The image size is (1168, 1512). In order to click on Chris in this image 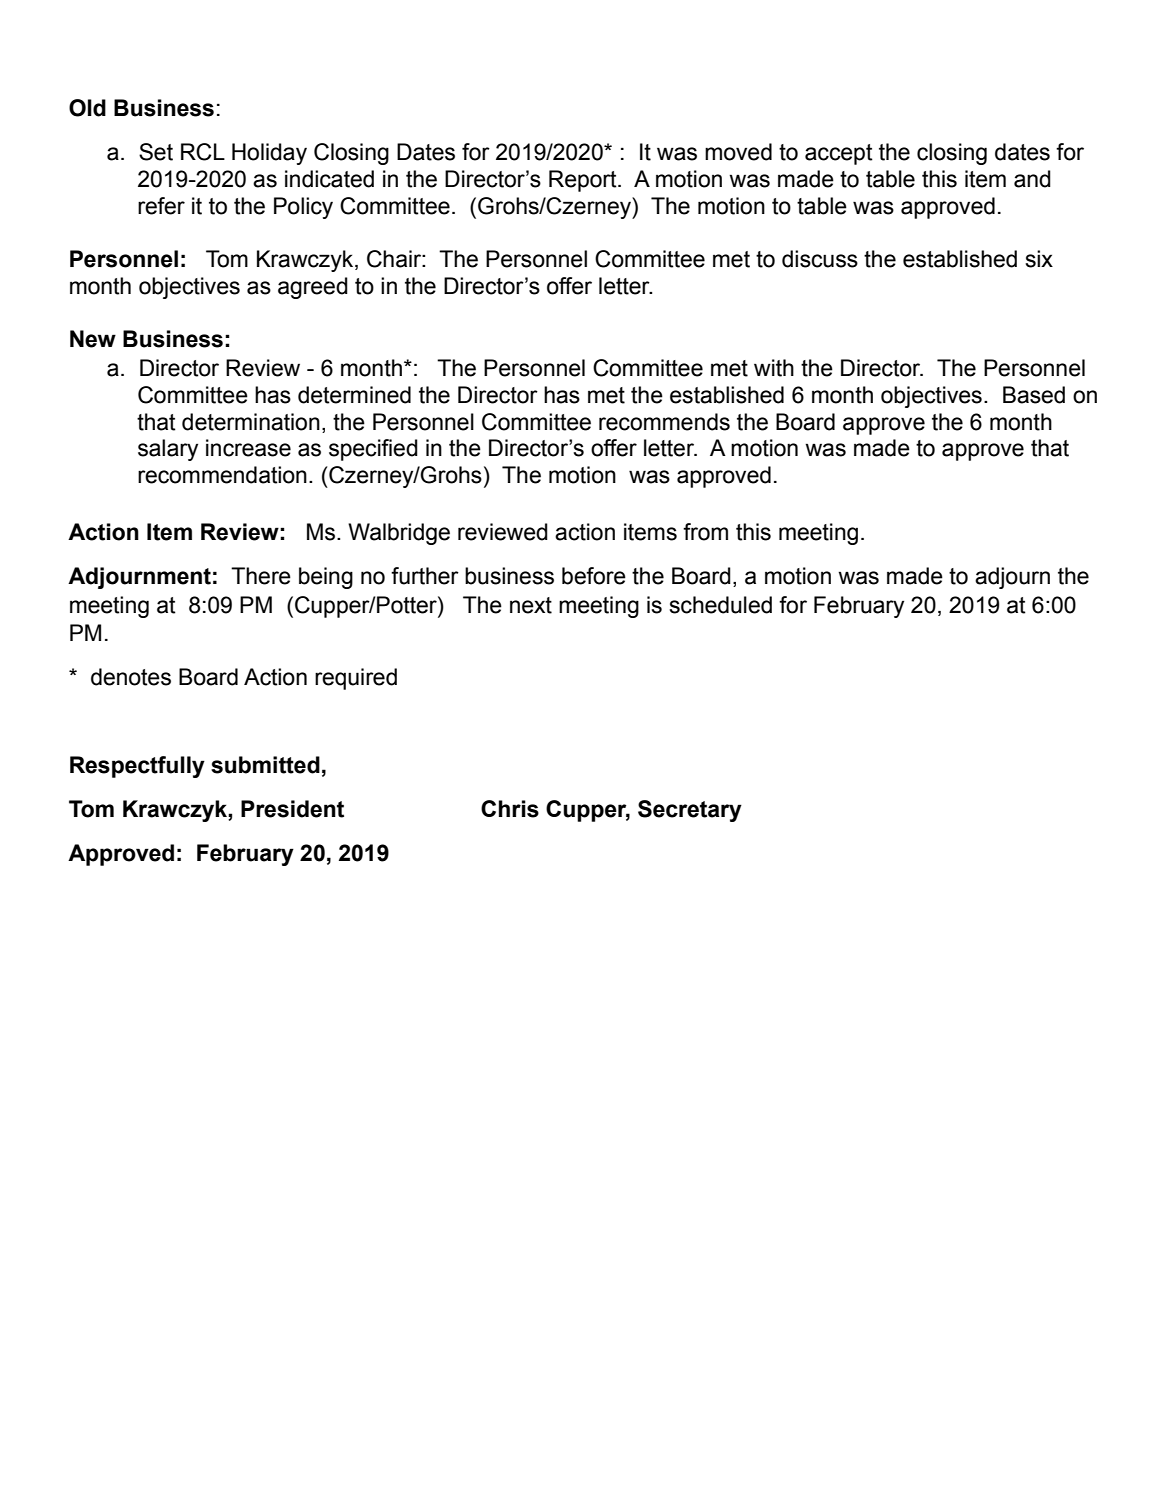, I will do `click(510, 809)`.
